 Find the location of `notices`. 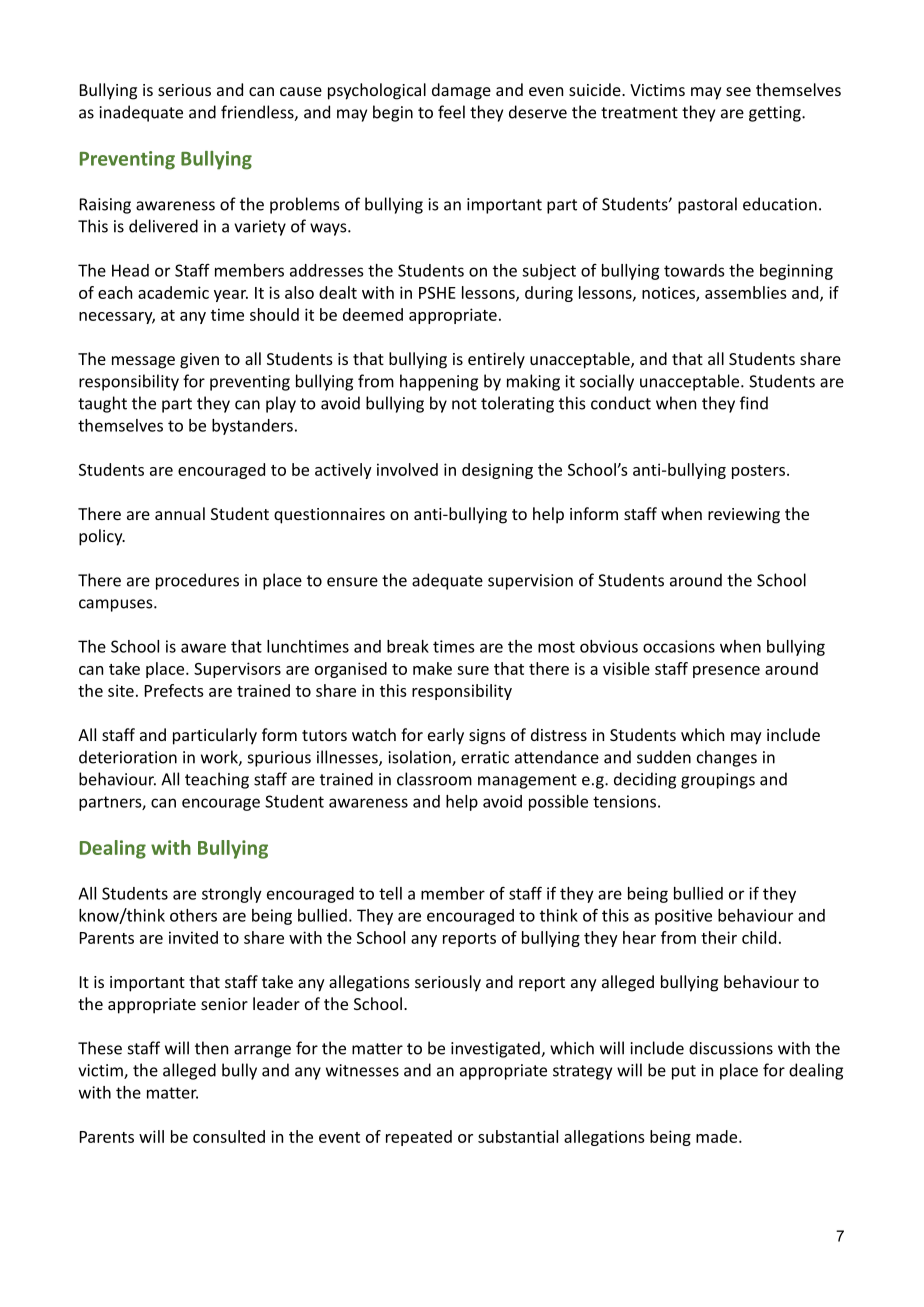

notices is located at coordinates (669, 293).
